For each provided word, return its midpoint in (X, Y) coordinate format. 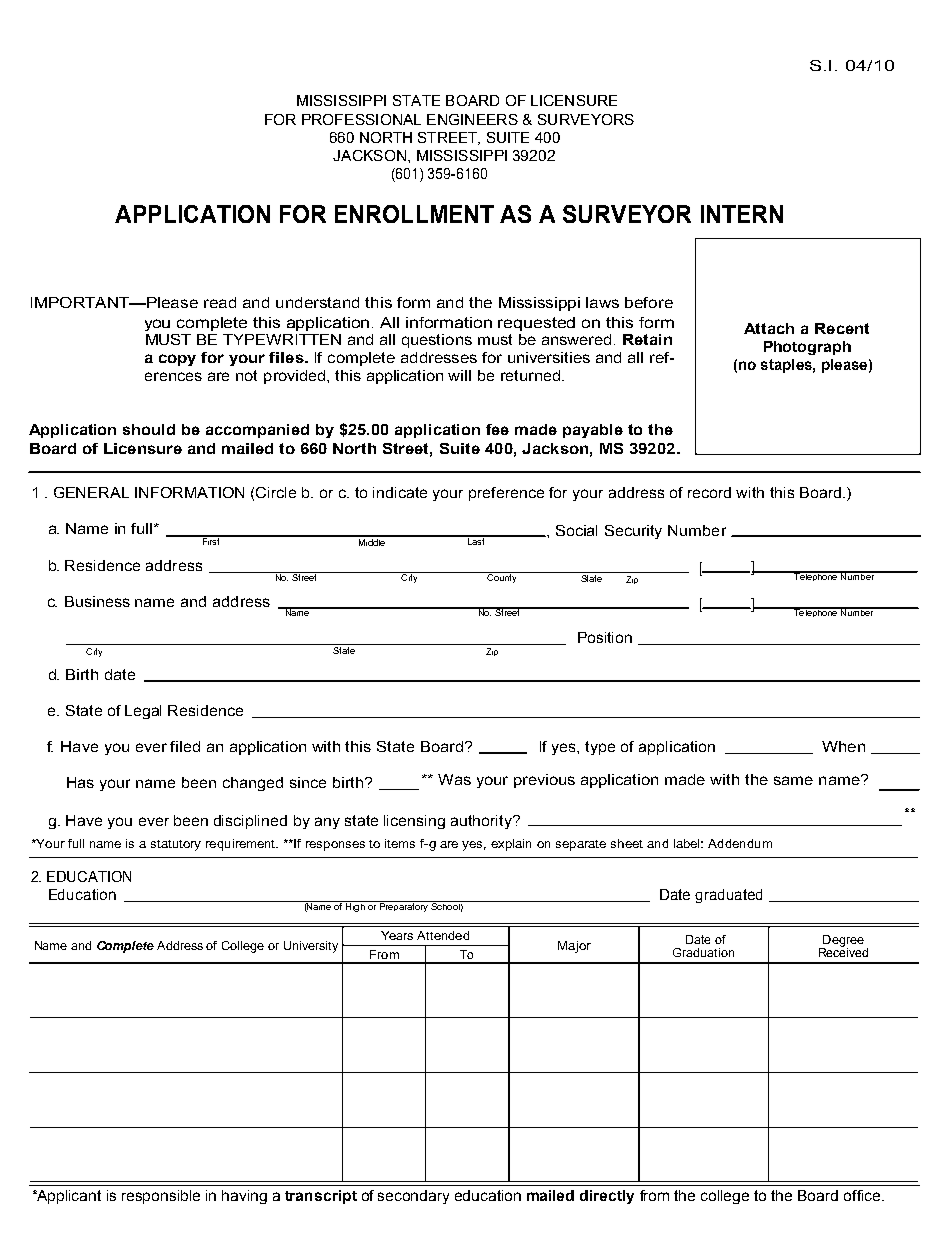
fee (497, 429)
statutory (176, 845)
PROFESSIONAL (361, 119)
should (149, 429)
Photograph (807, 348)
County (502, 577)
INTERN (742, 214)
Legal (143, 712)
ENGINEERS (472, 119)
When (843, 746)
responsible (161, 1197)
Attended (443, 935)
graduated (728, 896)
